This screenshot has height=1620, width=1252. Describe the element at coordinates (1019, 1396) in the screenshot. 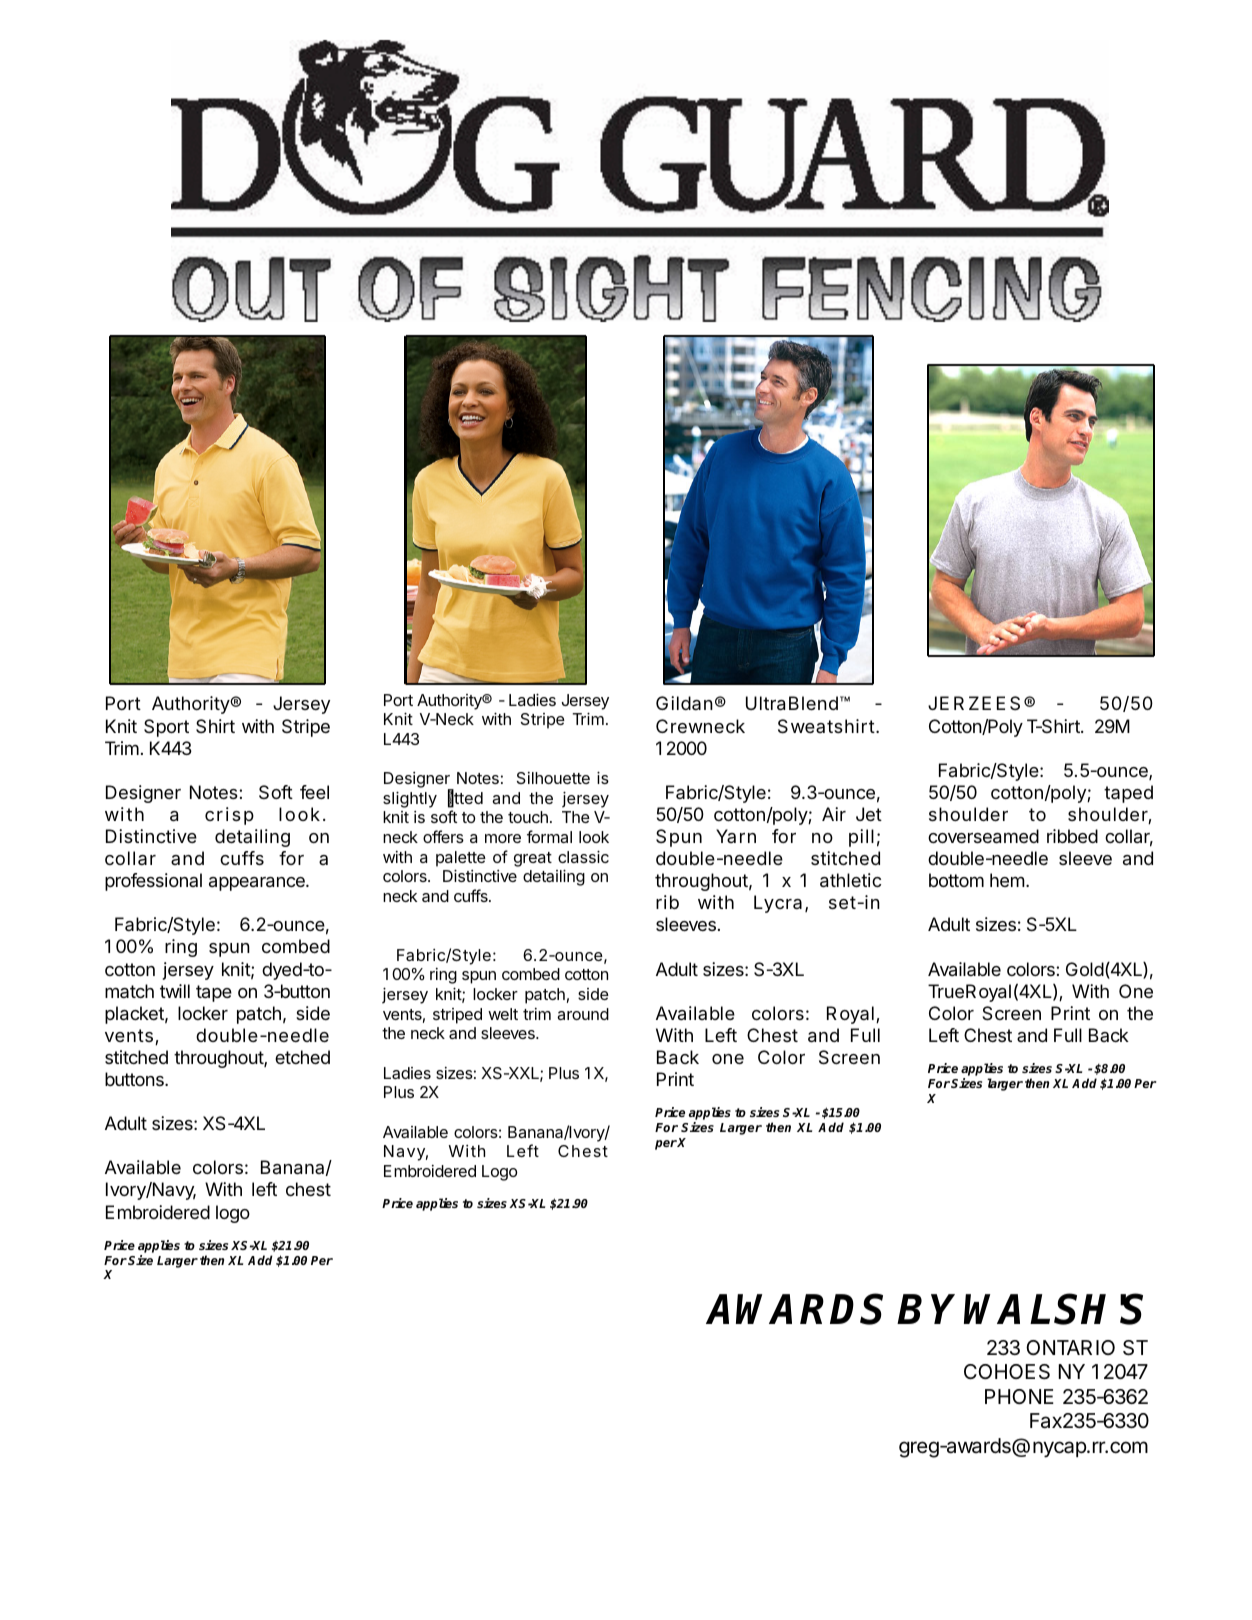

I see `PHONE` at that location.
